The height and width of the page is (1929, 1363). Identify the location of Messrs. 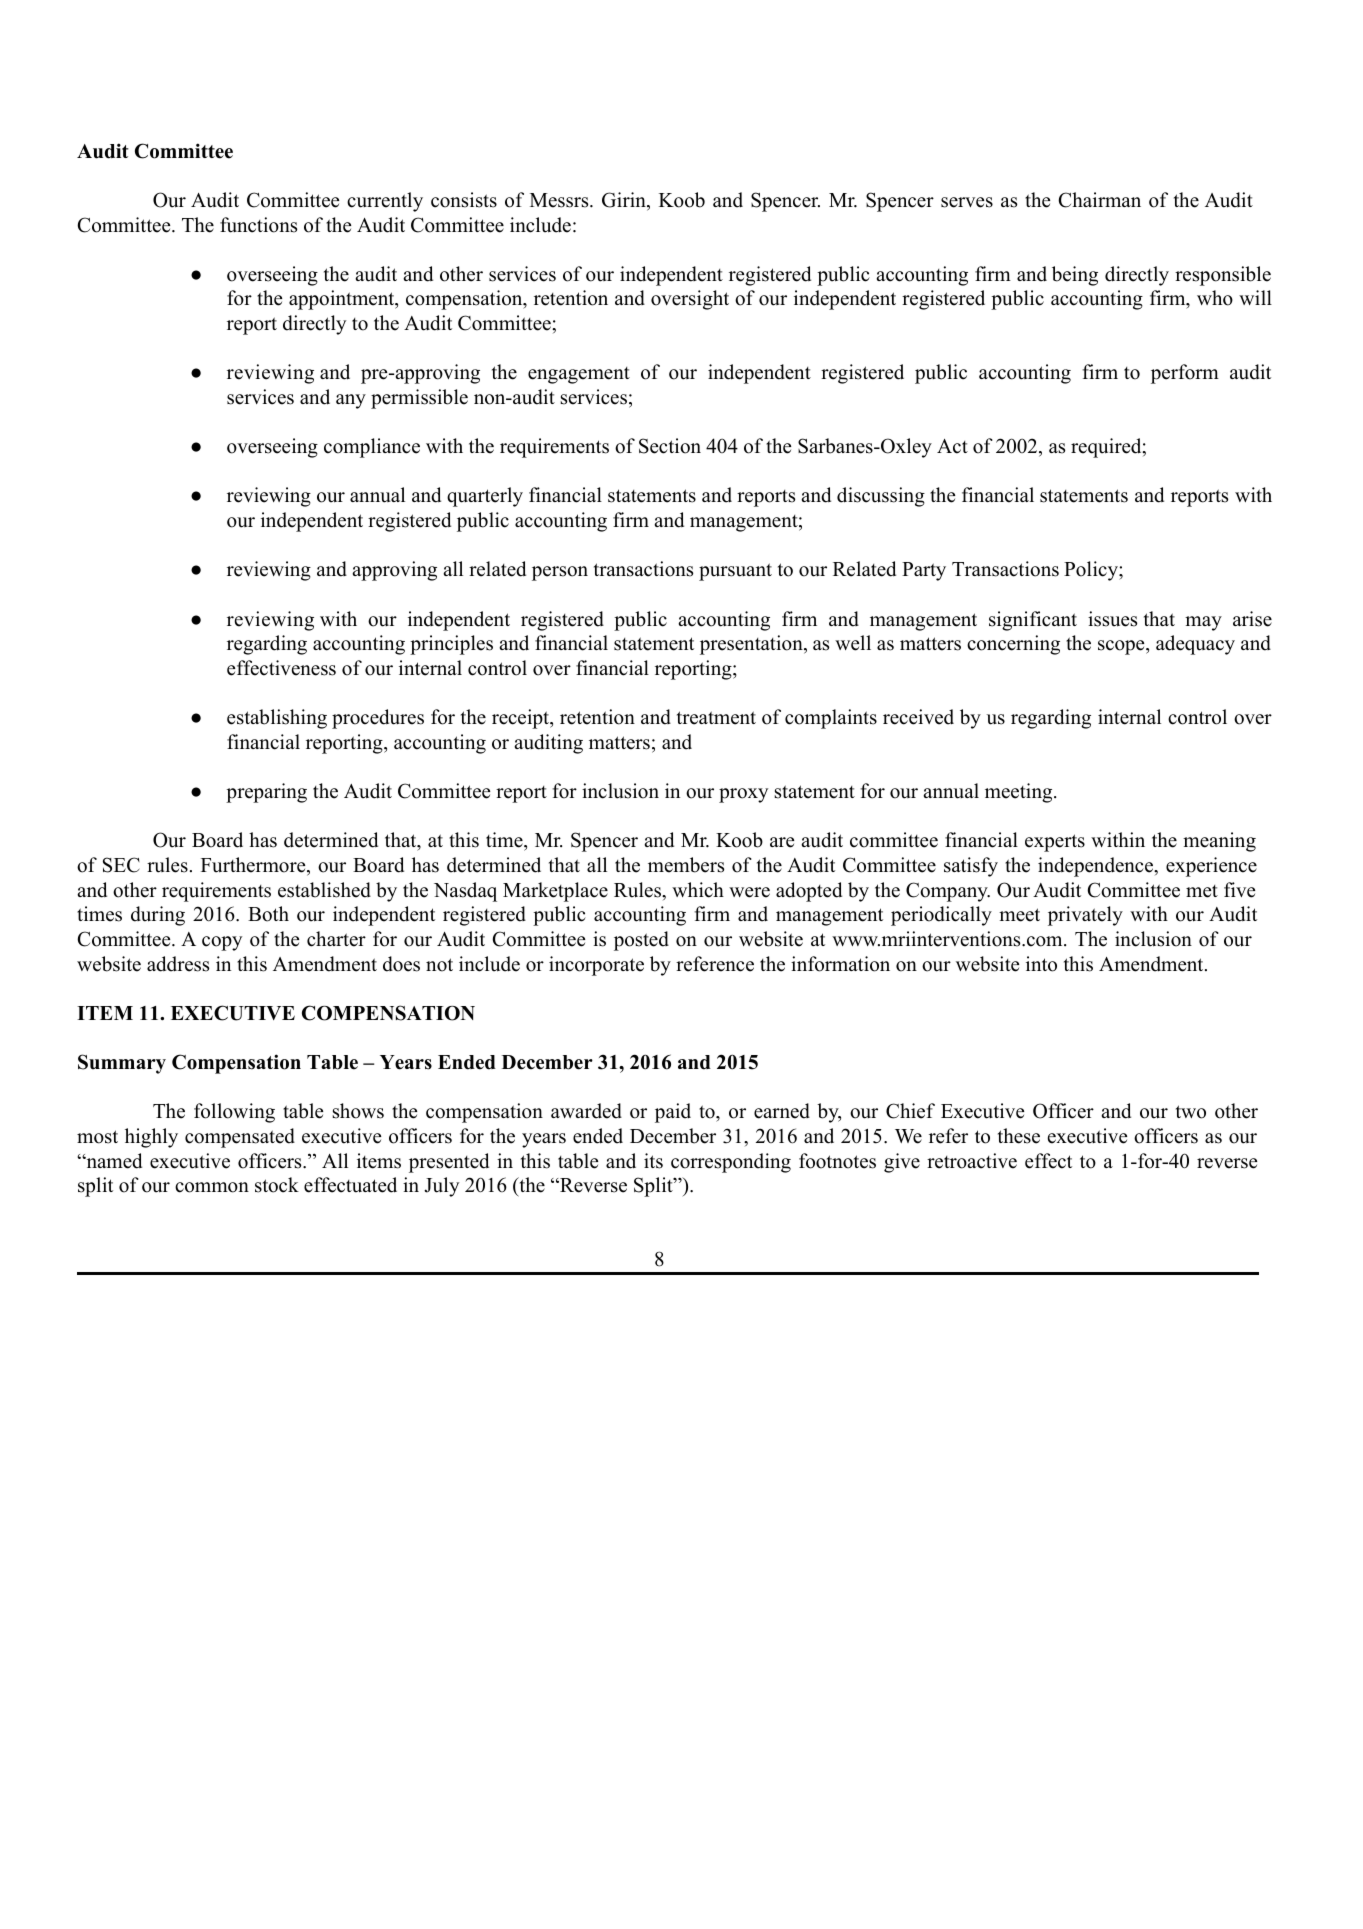
(560, 200).
